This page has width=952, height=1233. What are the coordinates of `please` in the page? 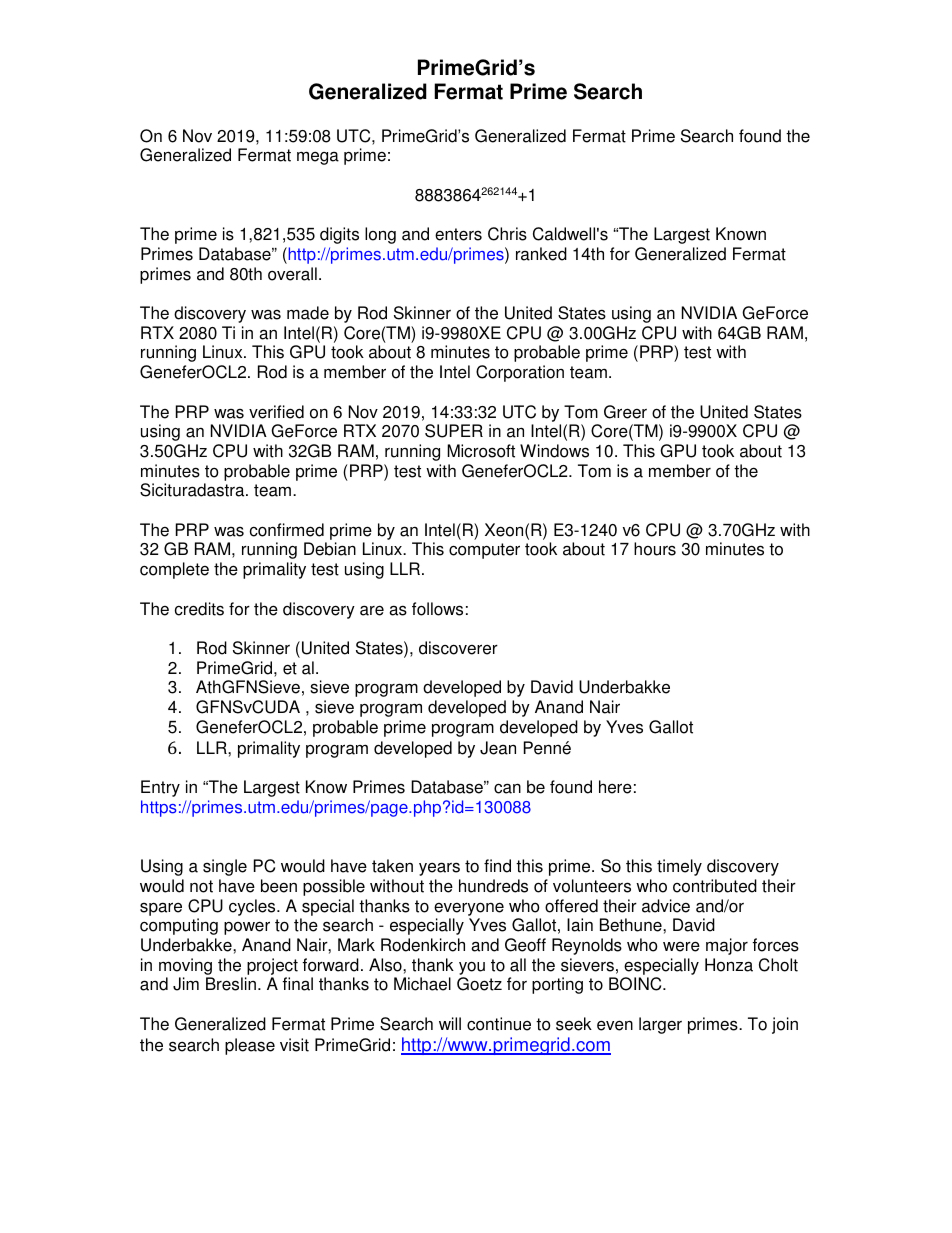 It's located at (250, 1046).
